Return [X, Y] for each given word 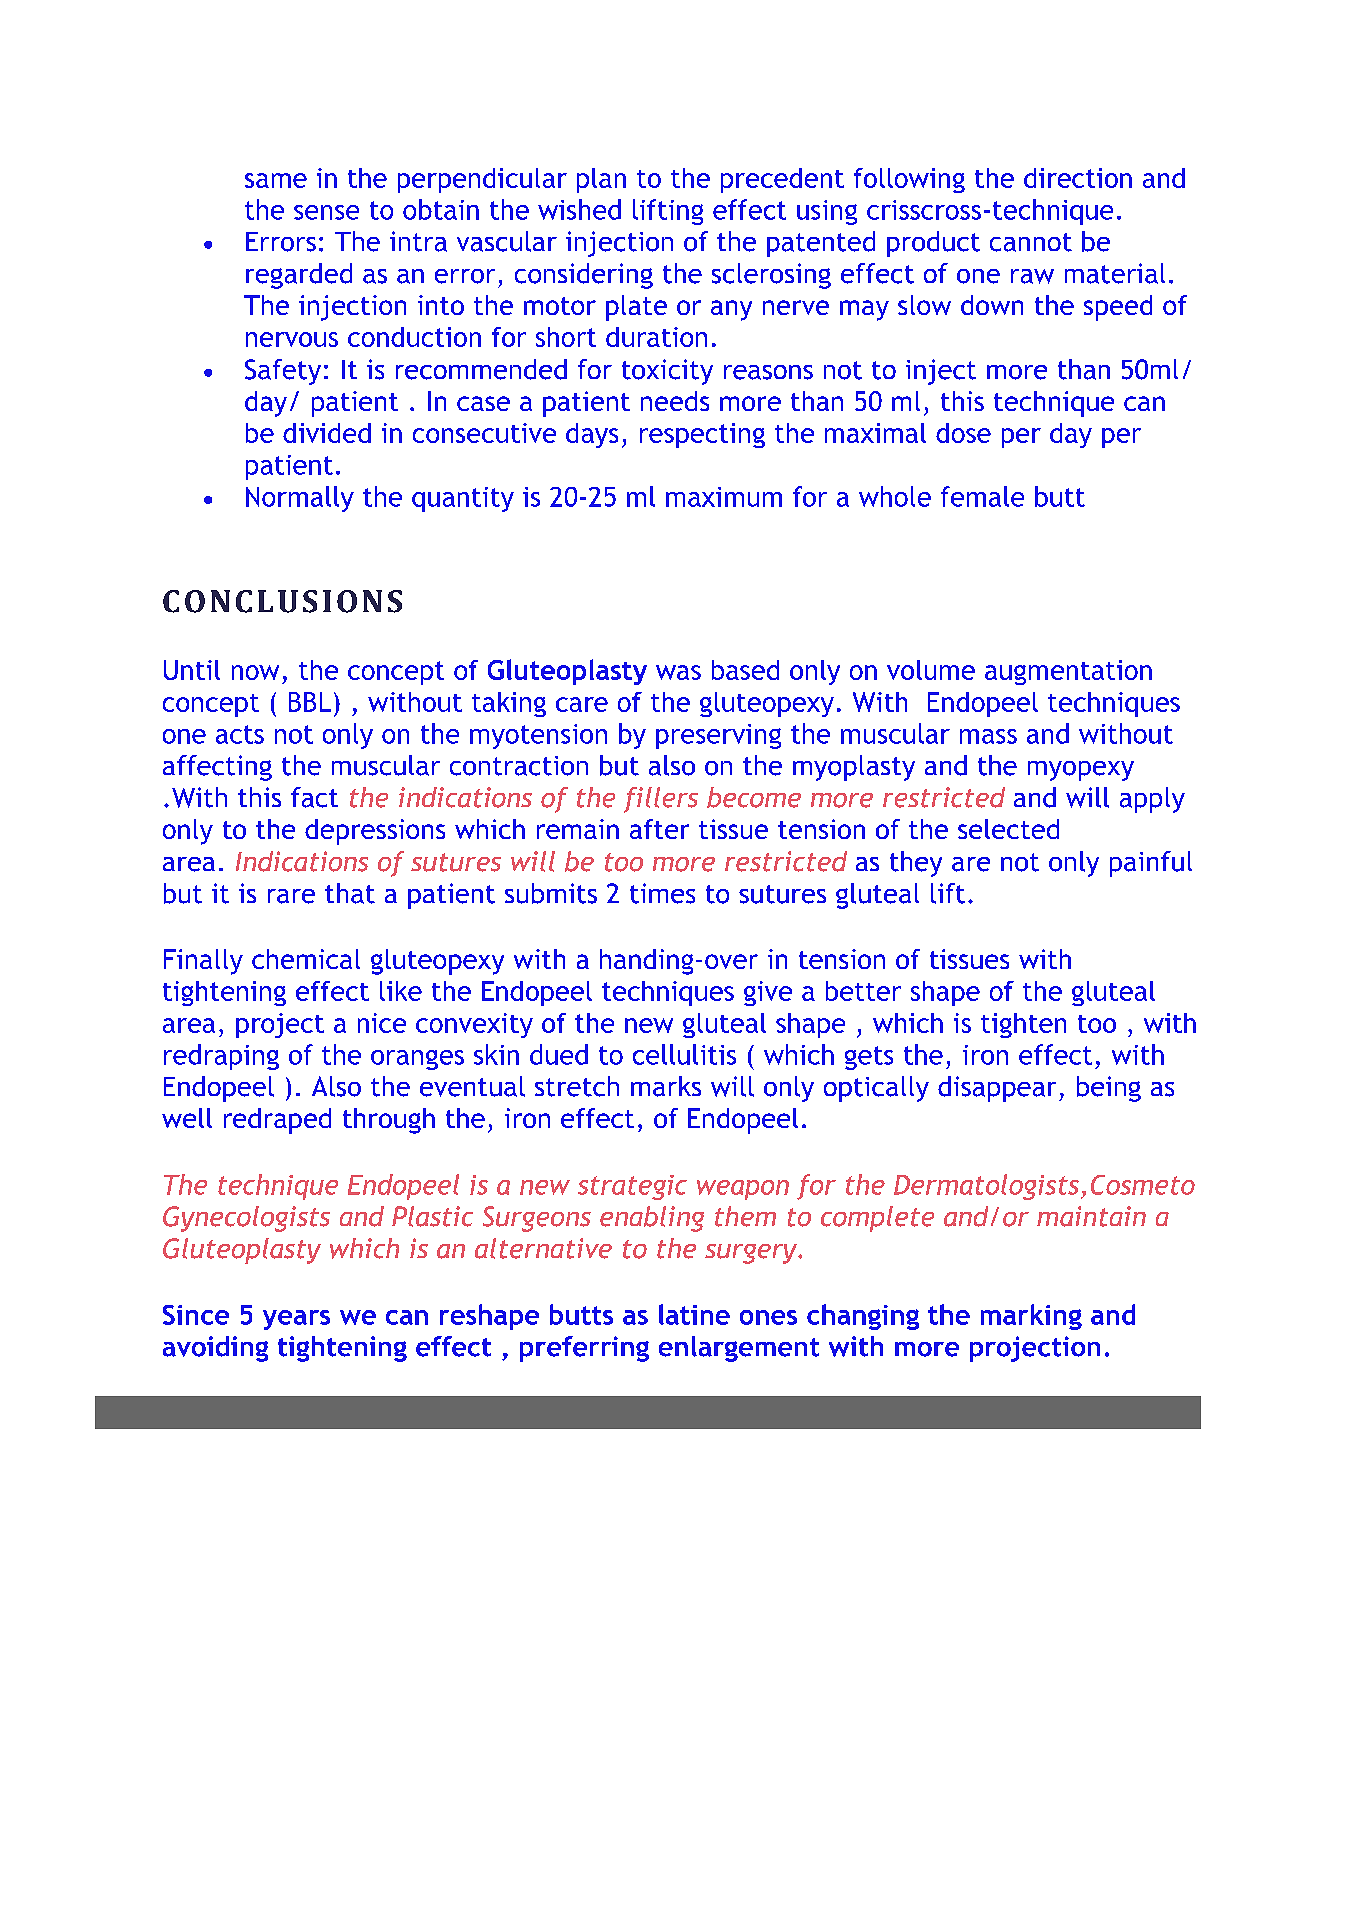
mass [988, 736]
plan [601, 180]
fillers [661, 800]
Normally [300, 499]
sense [326, 212]
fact [314, 797]
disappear [997, 1089]
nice [382, 1023]
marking [1031, 1317]
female [982, 496]
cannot [1031, 242]
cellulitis [684, 1054]
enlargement [739, 1349]
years [296, 1320]
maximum [724, 497]
